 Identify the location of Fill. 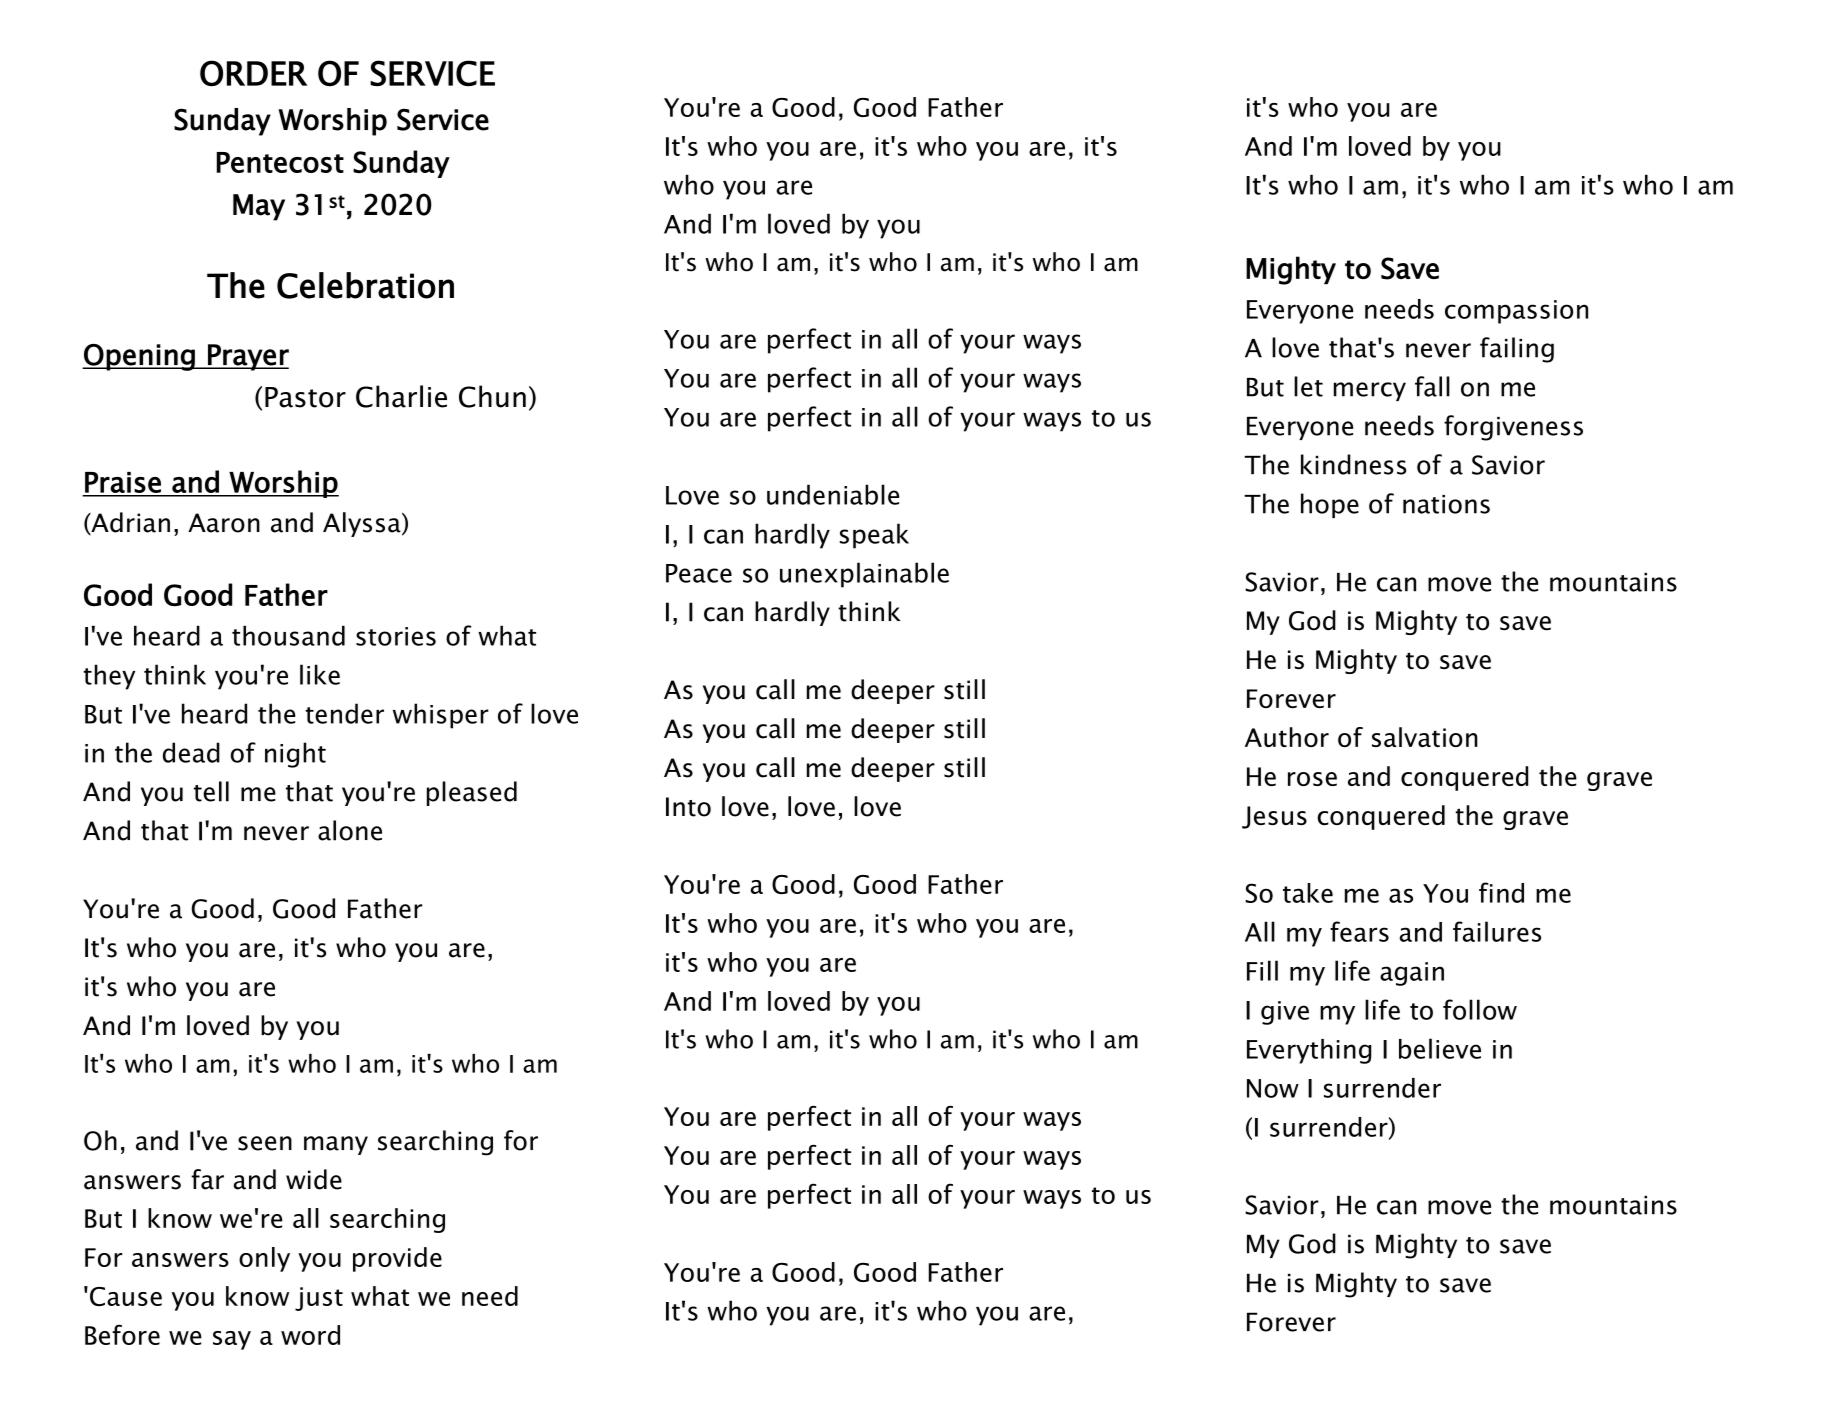
(1262, 970).
